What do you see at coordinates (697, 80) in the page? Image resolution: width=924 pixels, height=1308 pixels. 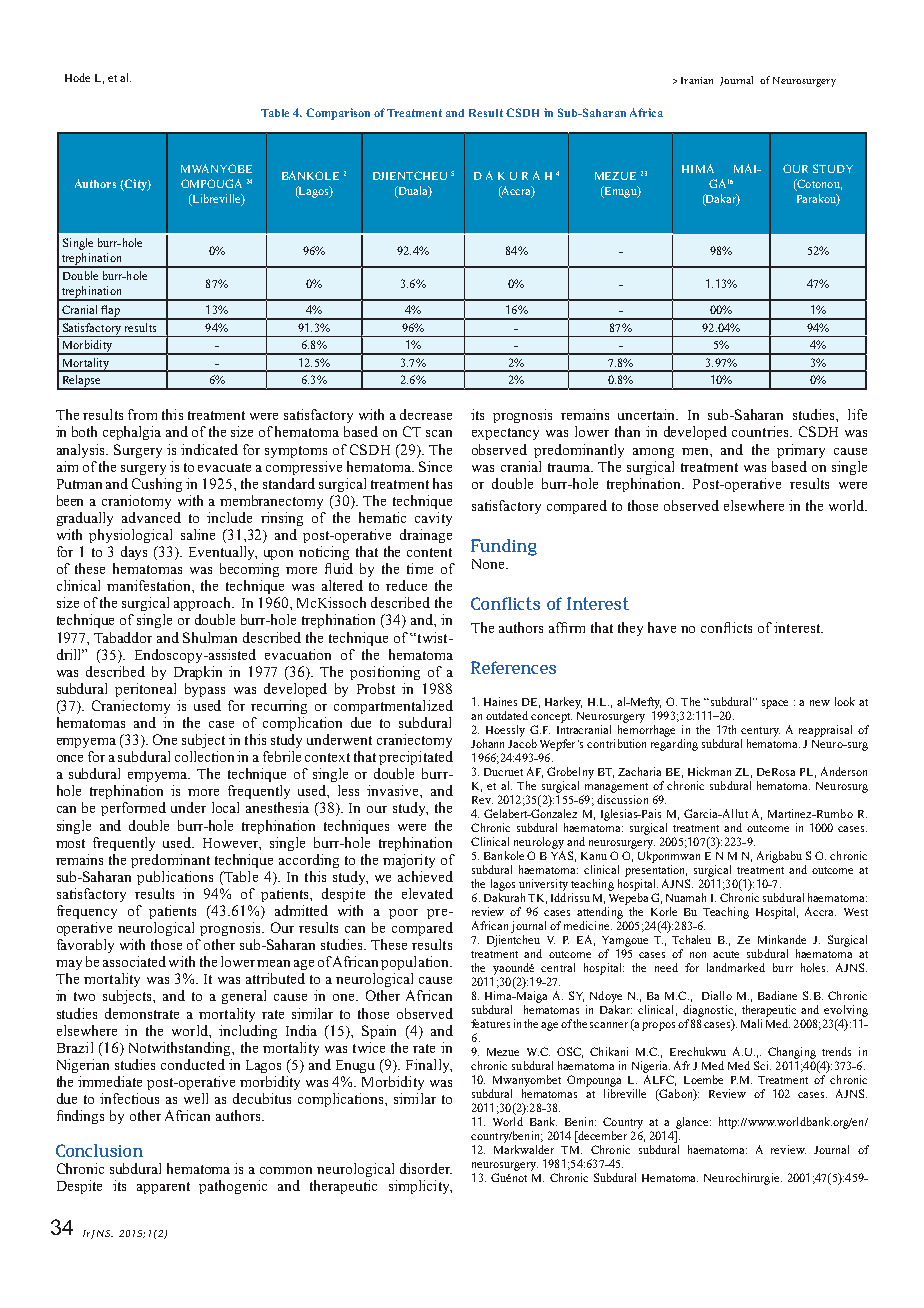 I see `Iranian` at bounding box center [697, 80].
